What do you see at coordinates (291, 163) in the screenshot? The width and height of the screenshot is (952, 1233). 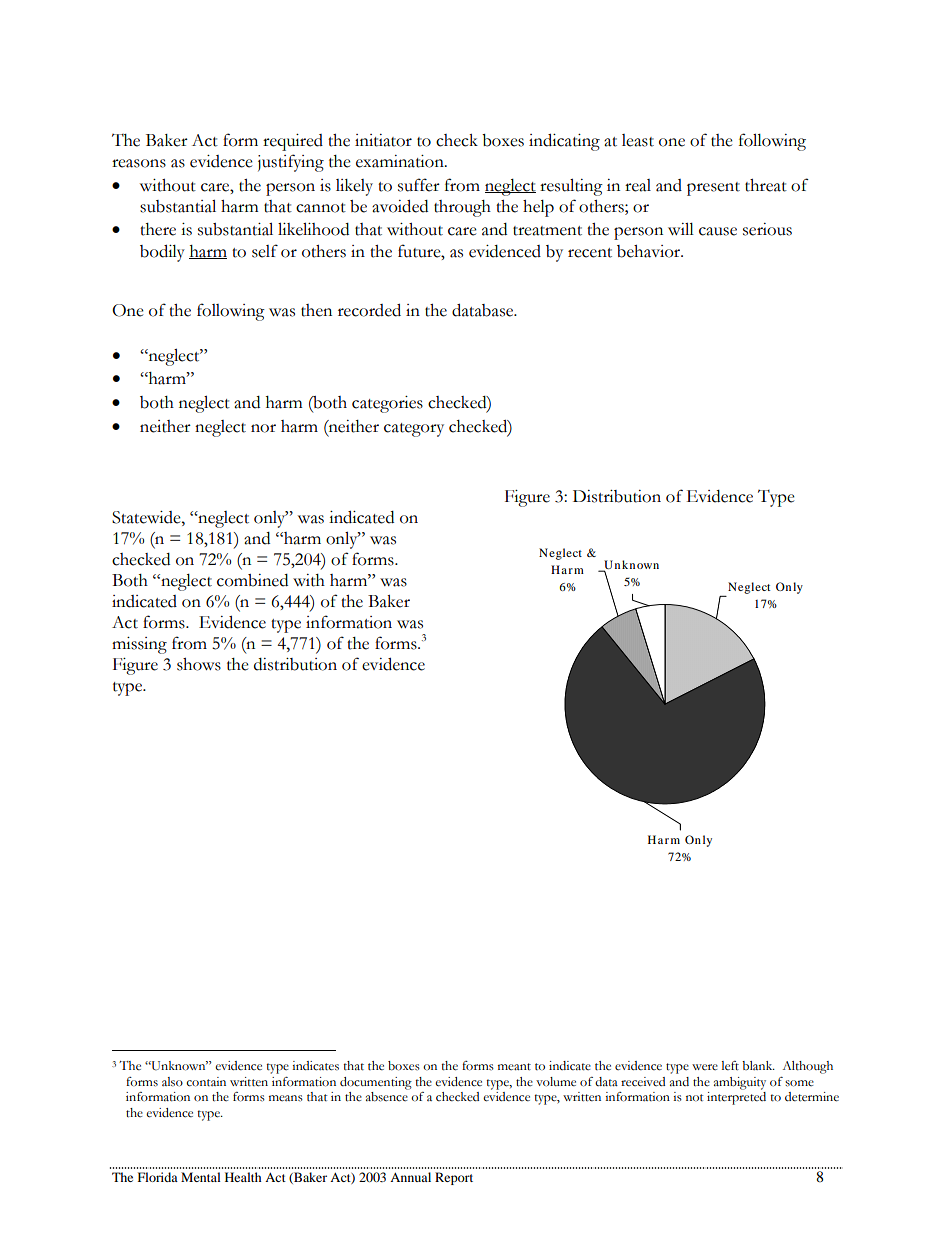 I see `justifying` at bounding box center [291, 163].
